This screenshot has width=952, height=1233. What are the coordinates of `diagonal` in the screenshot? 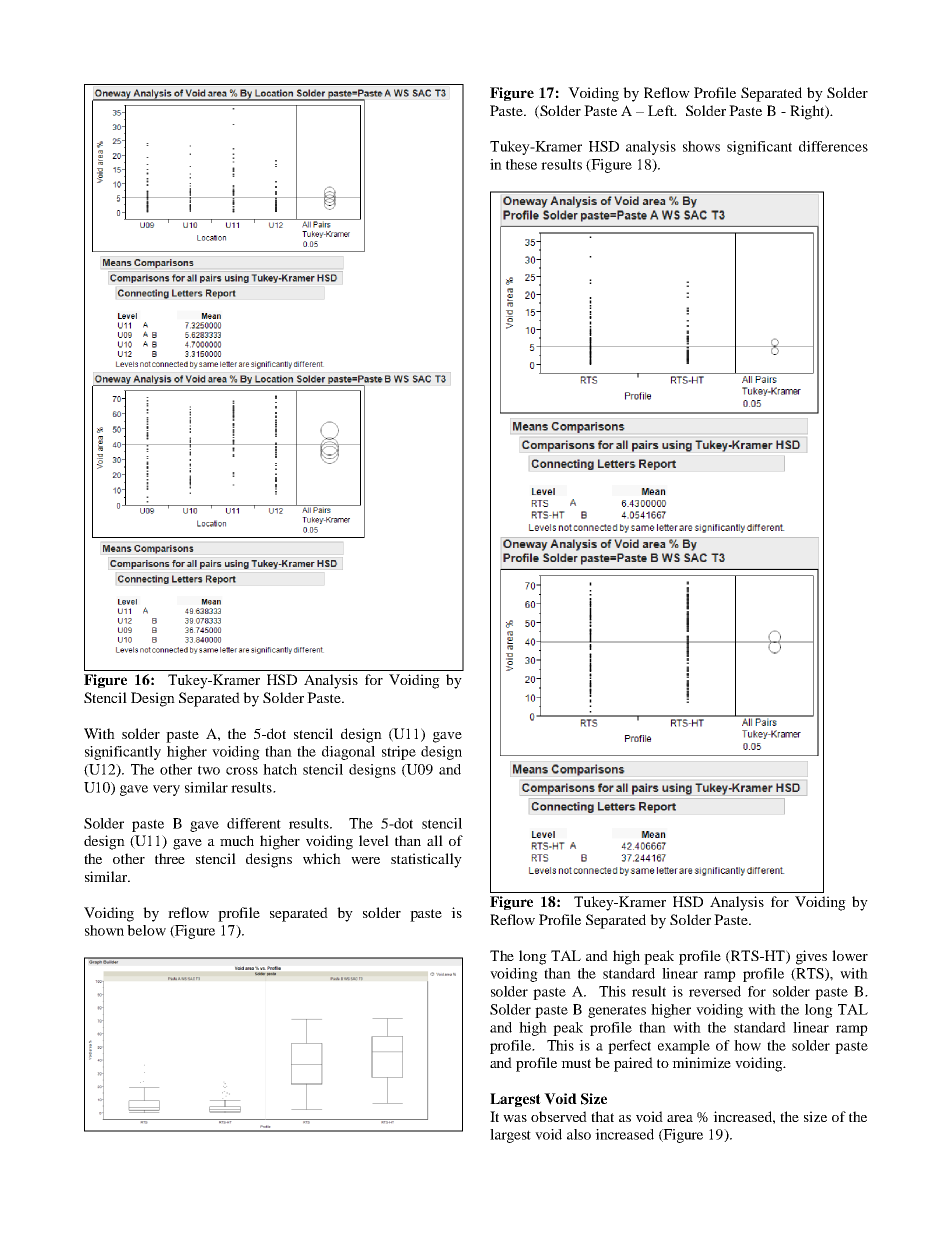 It's located at (348, 753).
